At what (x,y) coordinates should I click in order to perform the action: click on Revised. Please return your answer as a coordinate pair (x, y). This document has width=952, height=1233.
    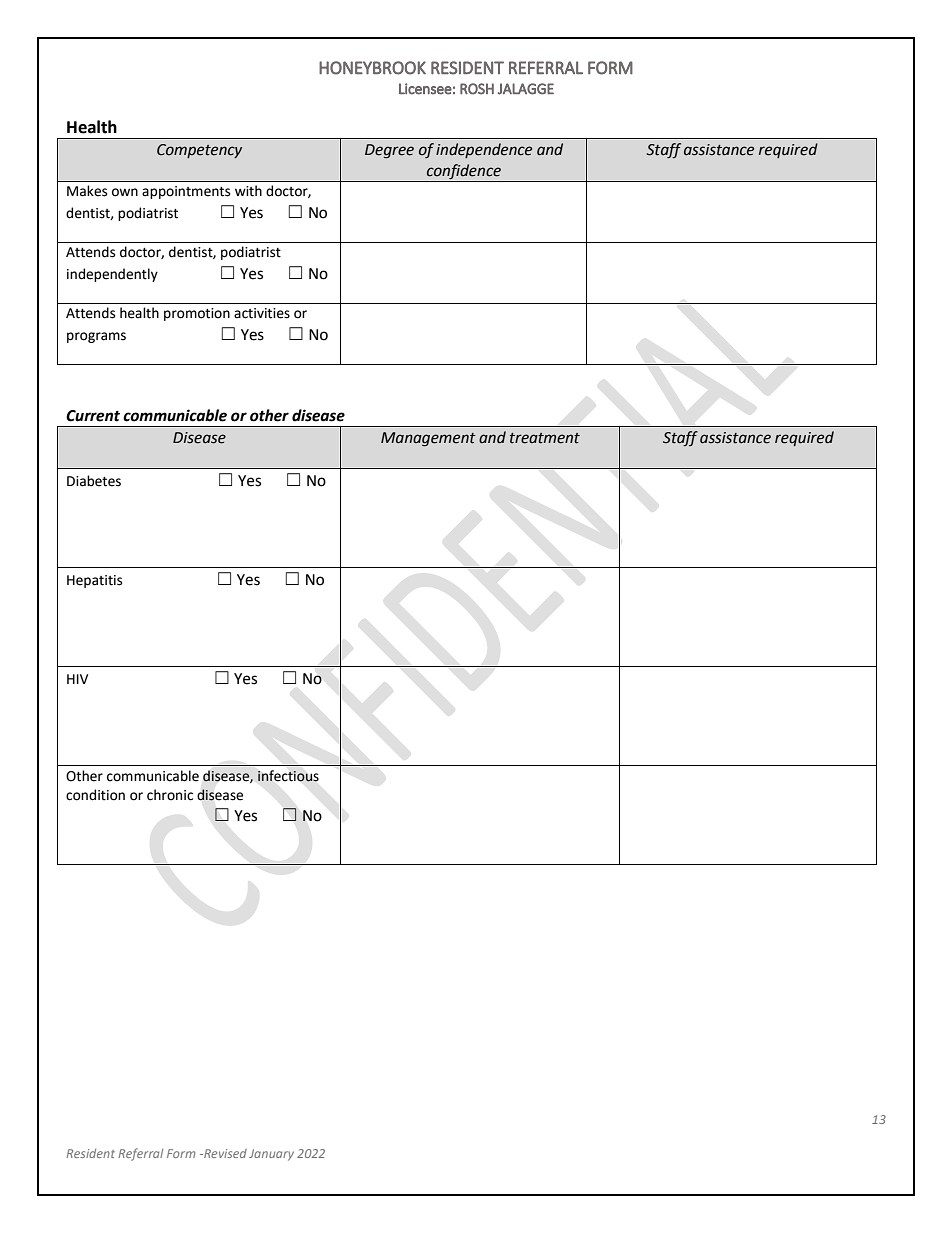
    Looking at the image, I should click on (224, 1153).
